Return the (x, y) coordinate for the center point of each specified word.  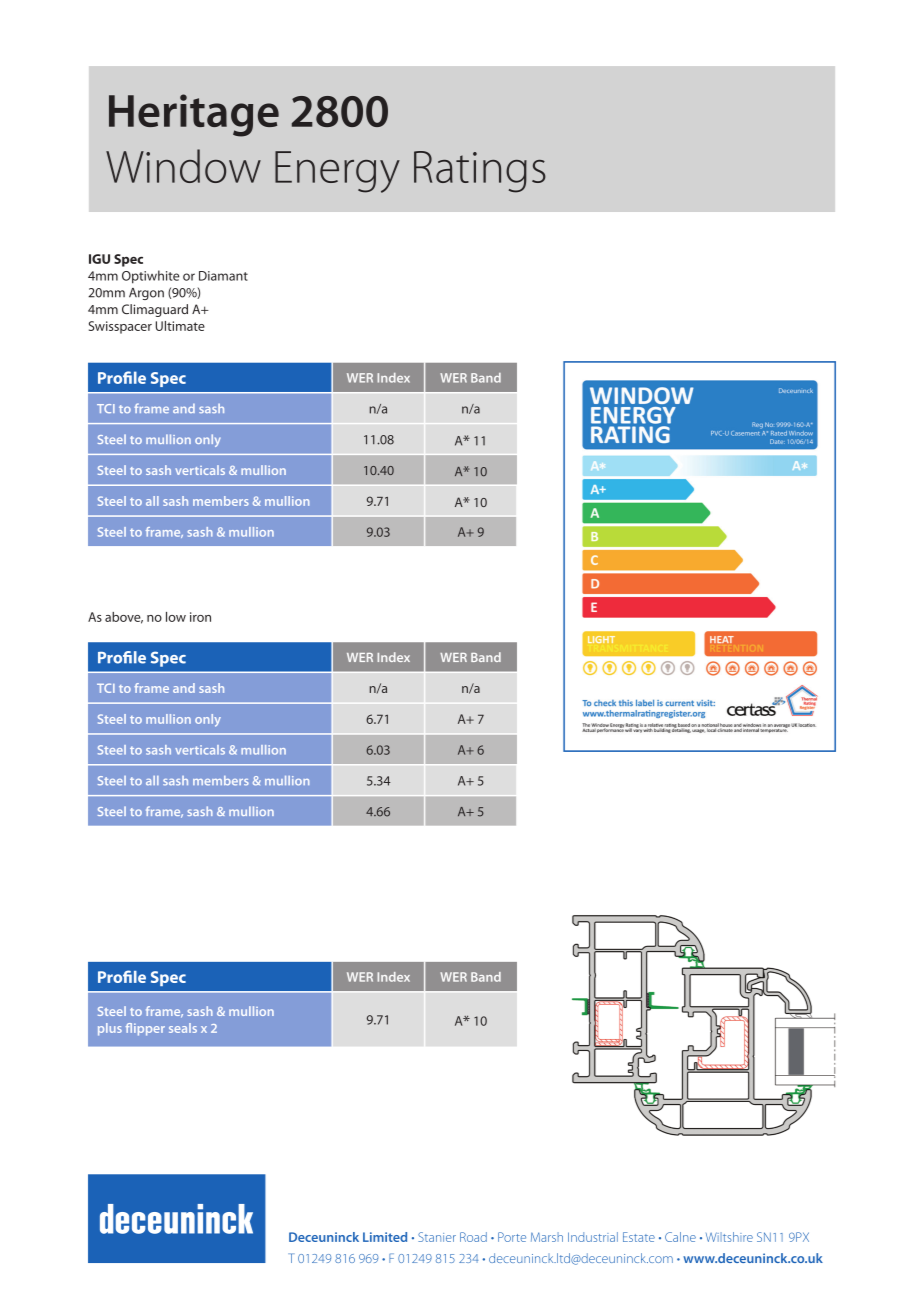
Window (183, 166)
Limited (385, 1237)
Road (473, 1237)
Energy (337, 172)
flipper (145, 1029)
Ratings (480, 172)
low (176, 617)
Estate (639, 1237)
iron (200, 617)
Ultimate (180, 326)
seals (183, 1028)
